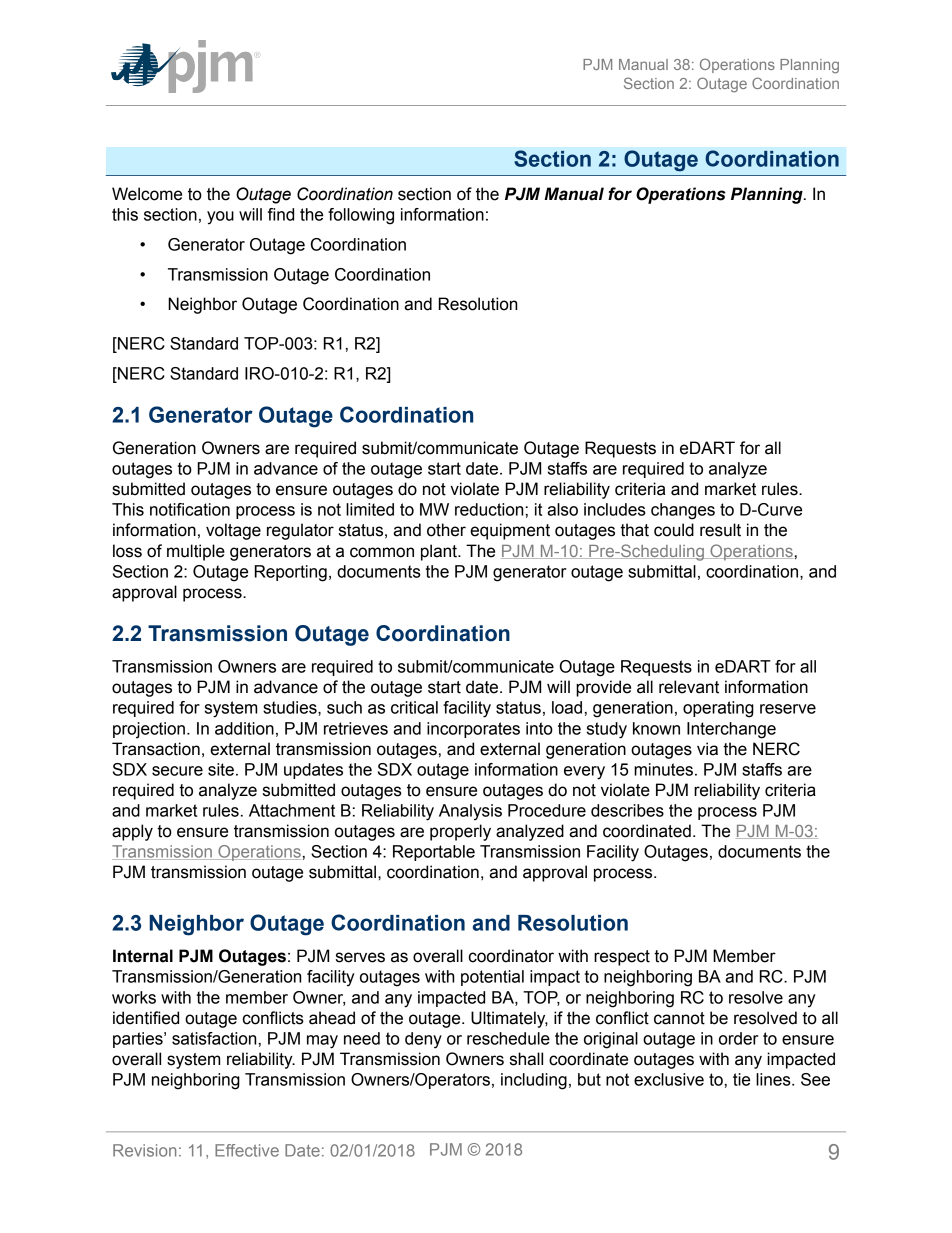  I want to click on including, so click(534, 1081).
